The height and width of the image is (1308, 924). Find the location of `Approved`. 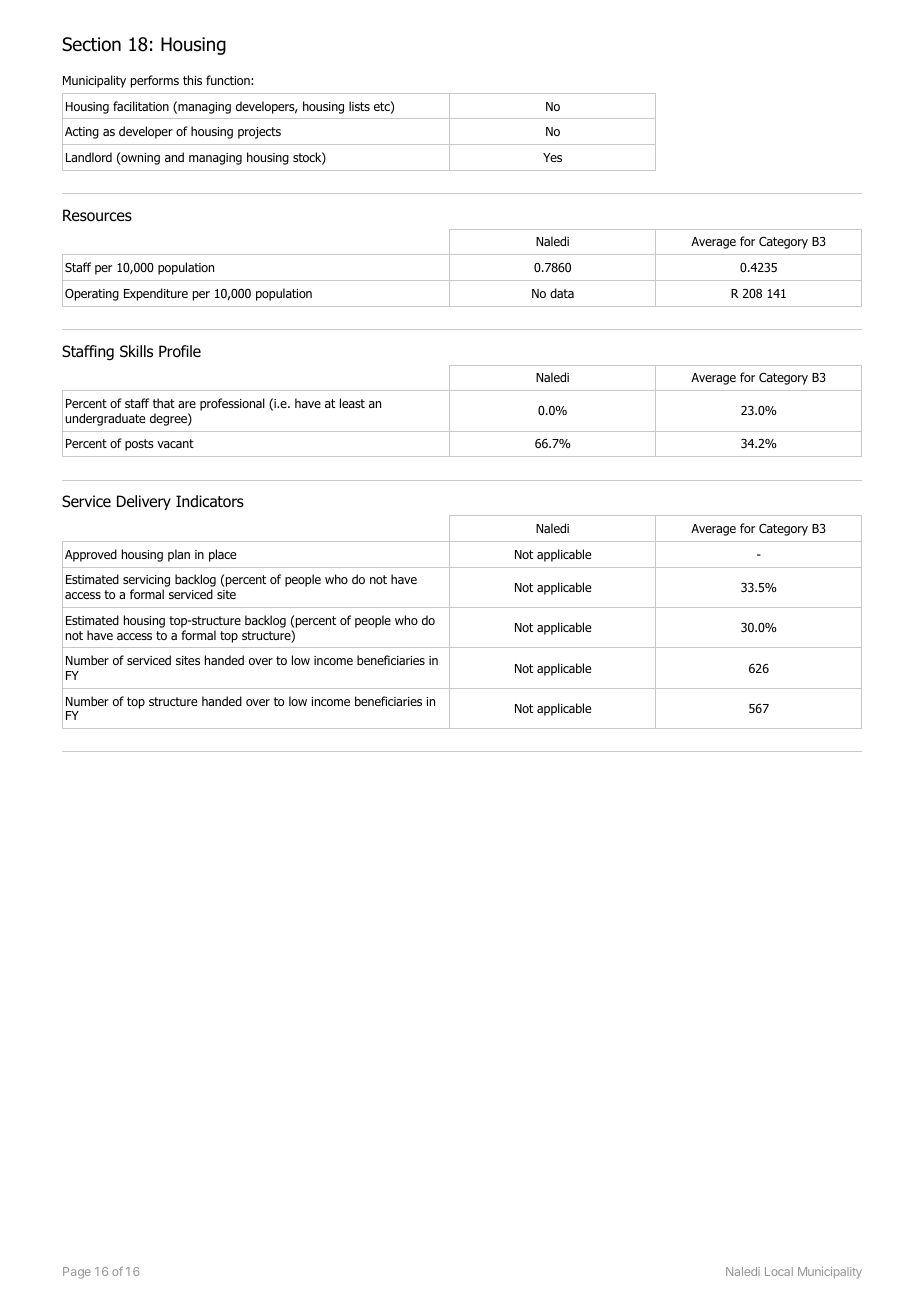

Approved is located at coordinates (91, 555).
